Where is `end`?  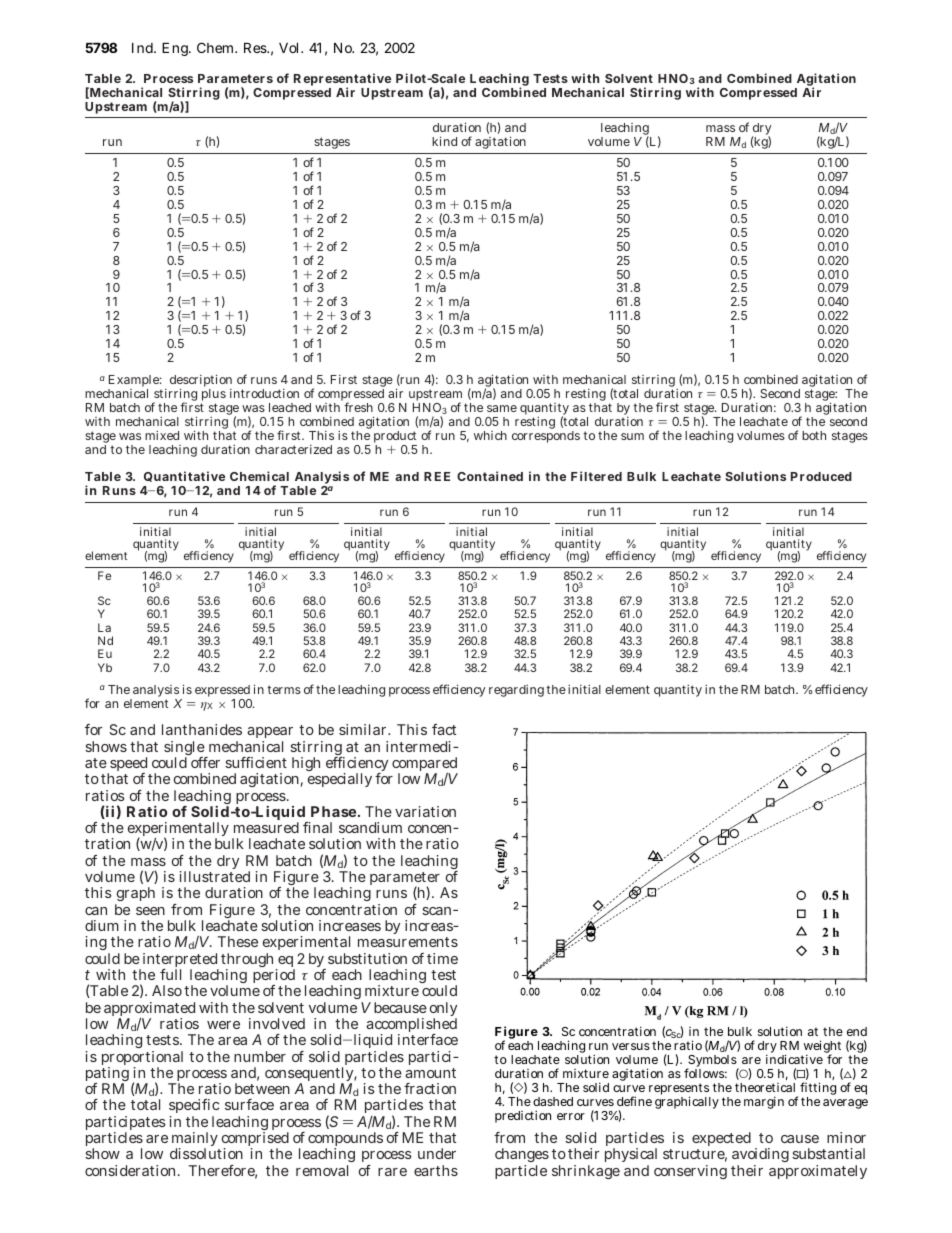
end is located at coordinates (857, 1031).
